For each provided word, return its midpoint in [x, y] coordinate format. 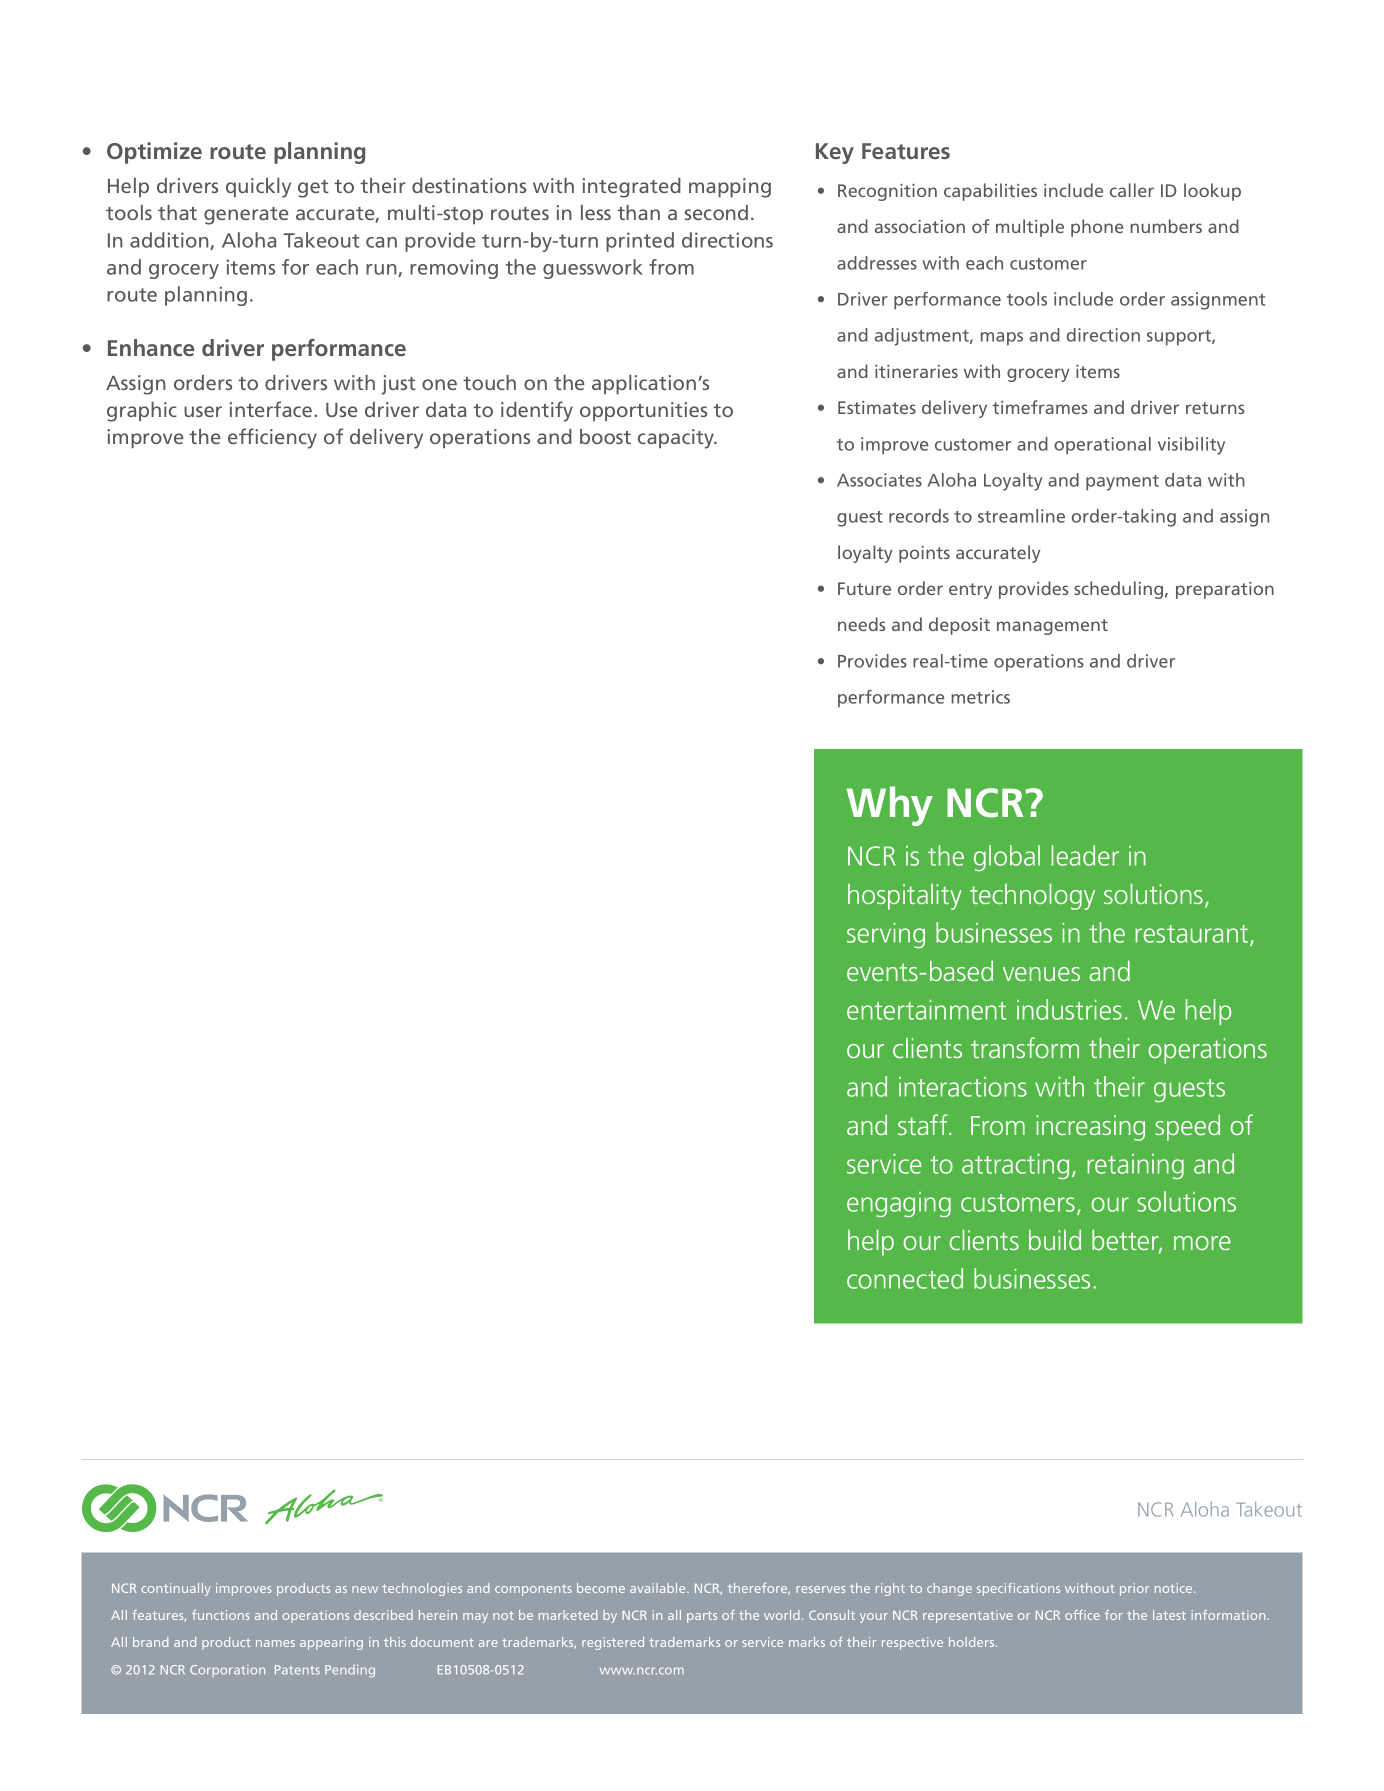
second [716, 212]
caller [1132, 190]
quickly [258, 188]
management [1052, 627]
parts [702, 1617]
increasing [1090, 1128]
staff [924, 1124]
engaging [899, 1205]
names [275, 1643]
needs [861, 624]
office [1082, 1615]
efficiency [272, 438]
